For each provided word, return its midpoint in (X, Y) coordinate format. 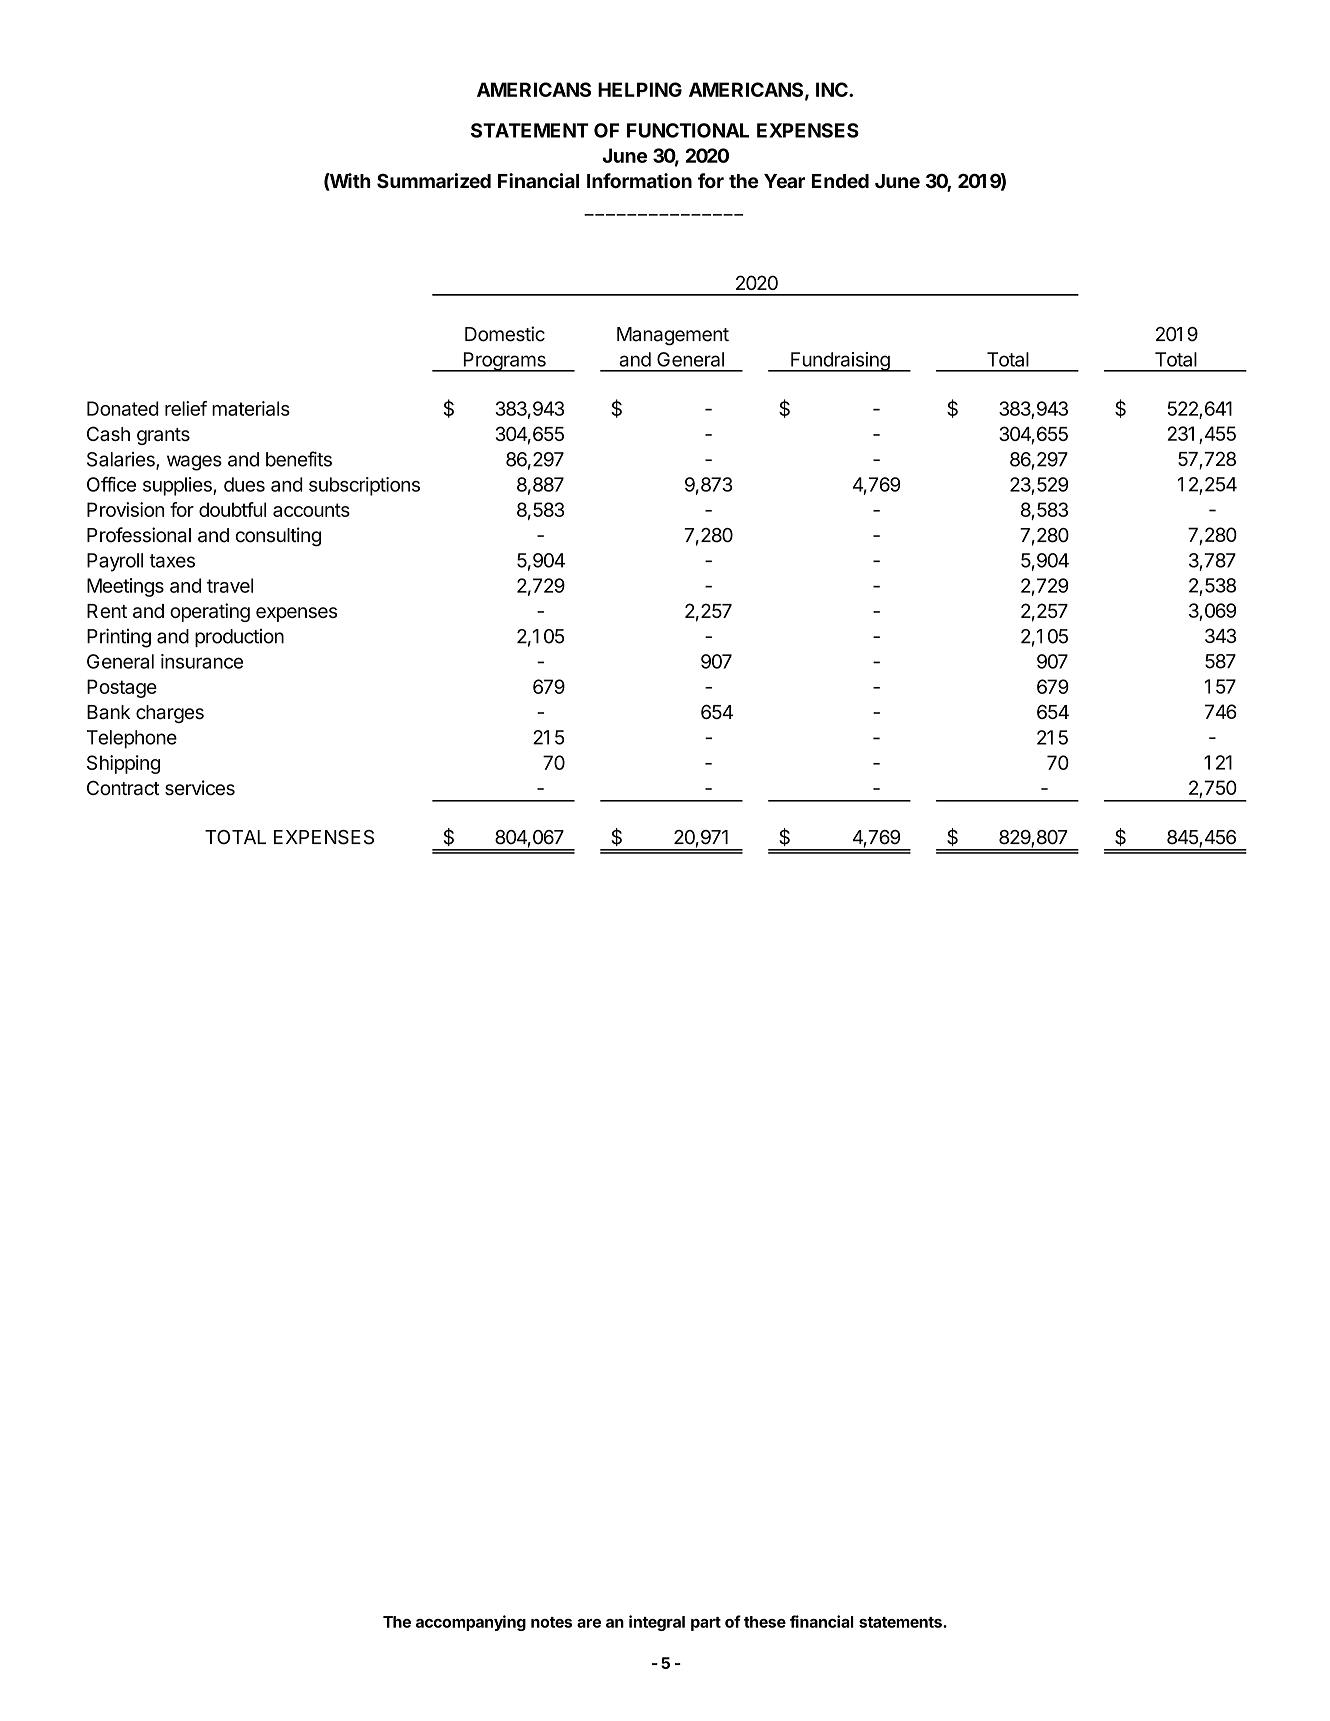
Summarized (434, 180)
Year (784, 181)
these (765, 1622)
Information (639, 180)
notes (551, 1622)
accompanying (471, 1623)
